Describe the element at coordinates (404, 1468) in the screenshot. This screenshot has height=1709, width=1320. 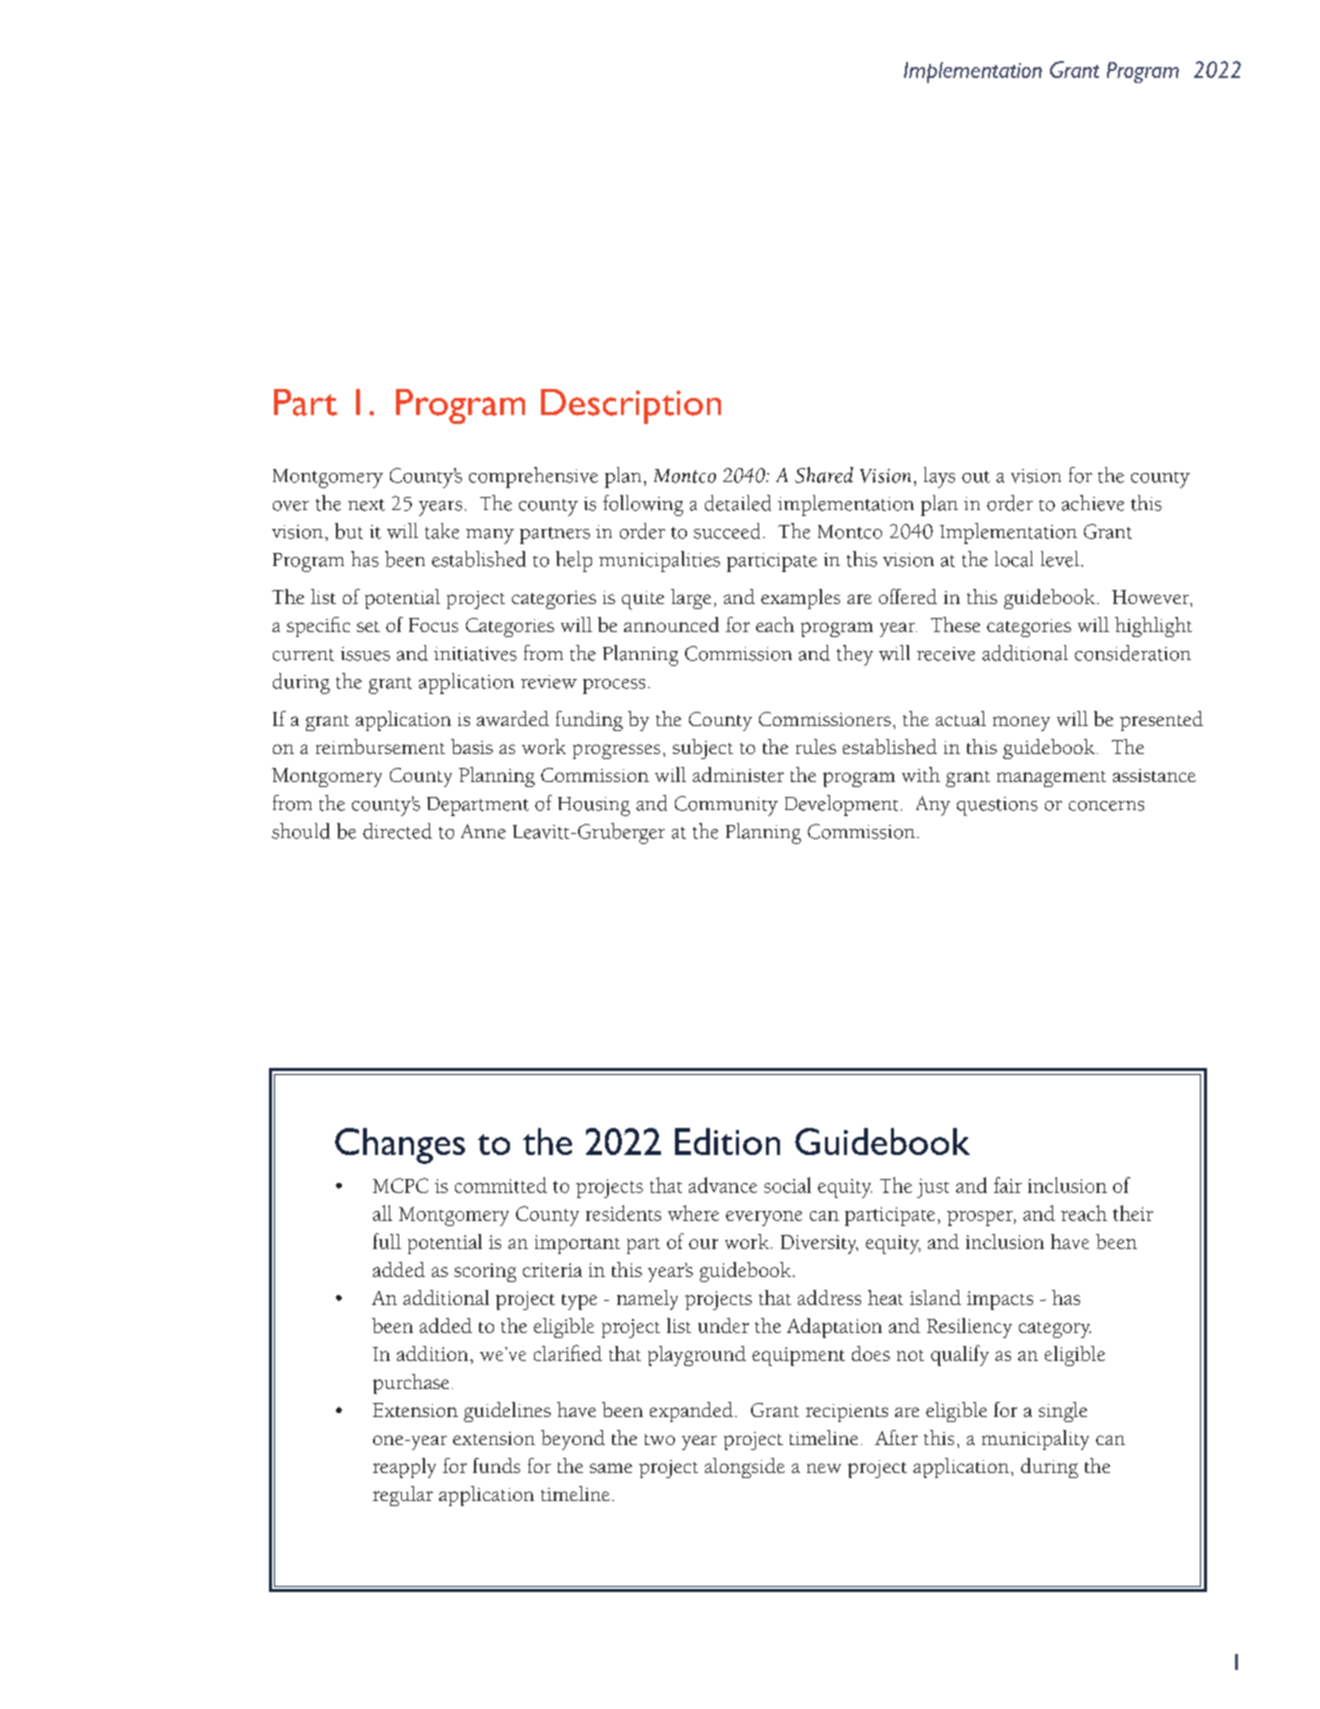
I see `reapply` at that location.
